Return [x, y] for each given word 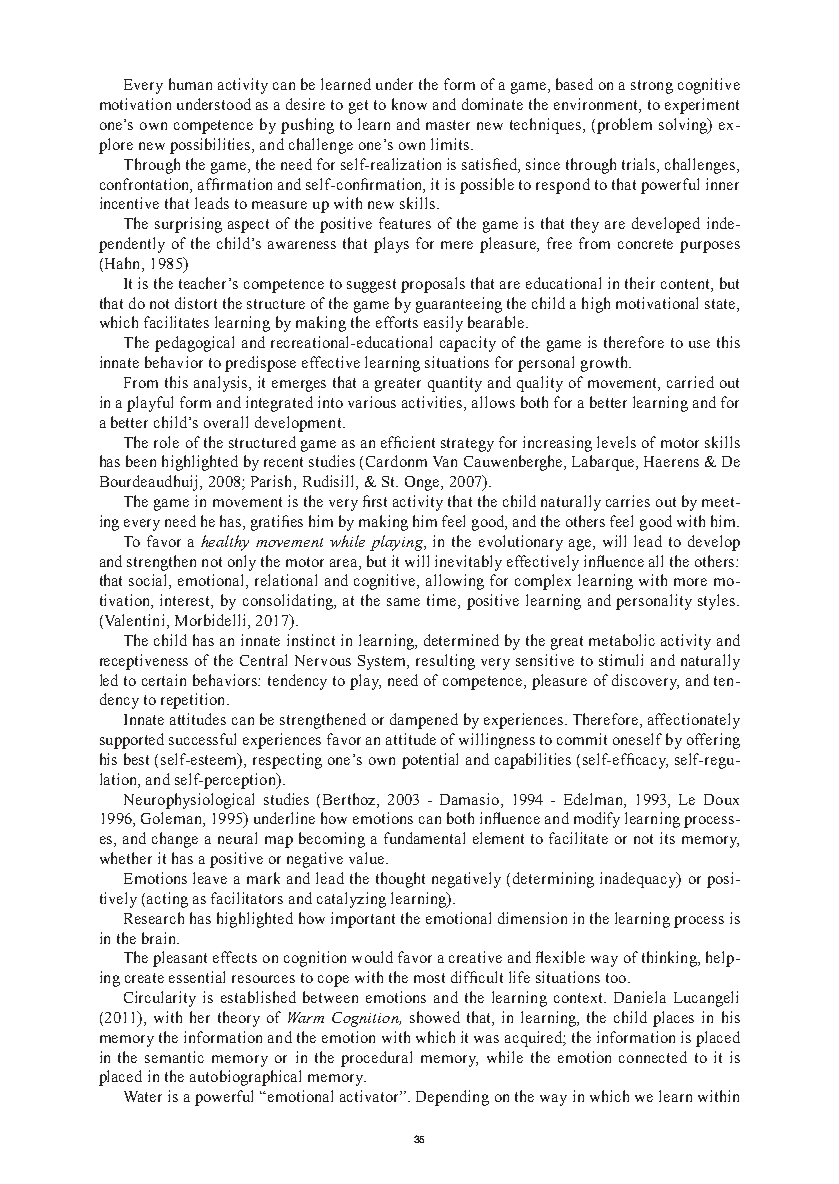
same [403, 602]
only [242, 563]
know [409, 104]
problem [623, 126]
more [690, 582]
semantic [174, 1057]
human [190, 84]
